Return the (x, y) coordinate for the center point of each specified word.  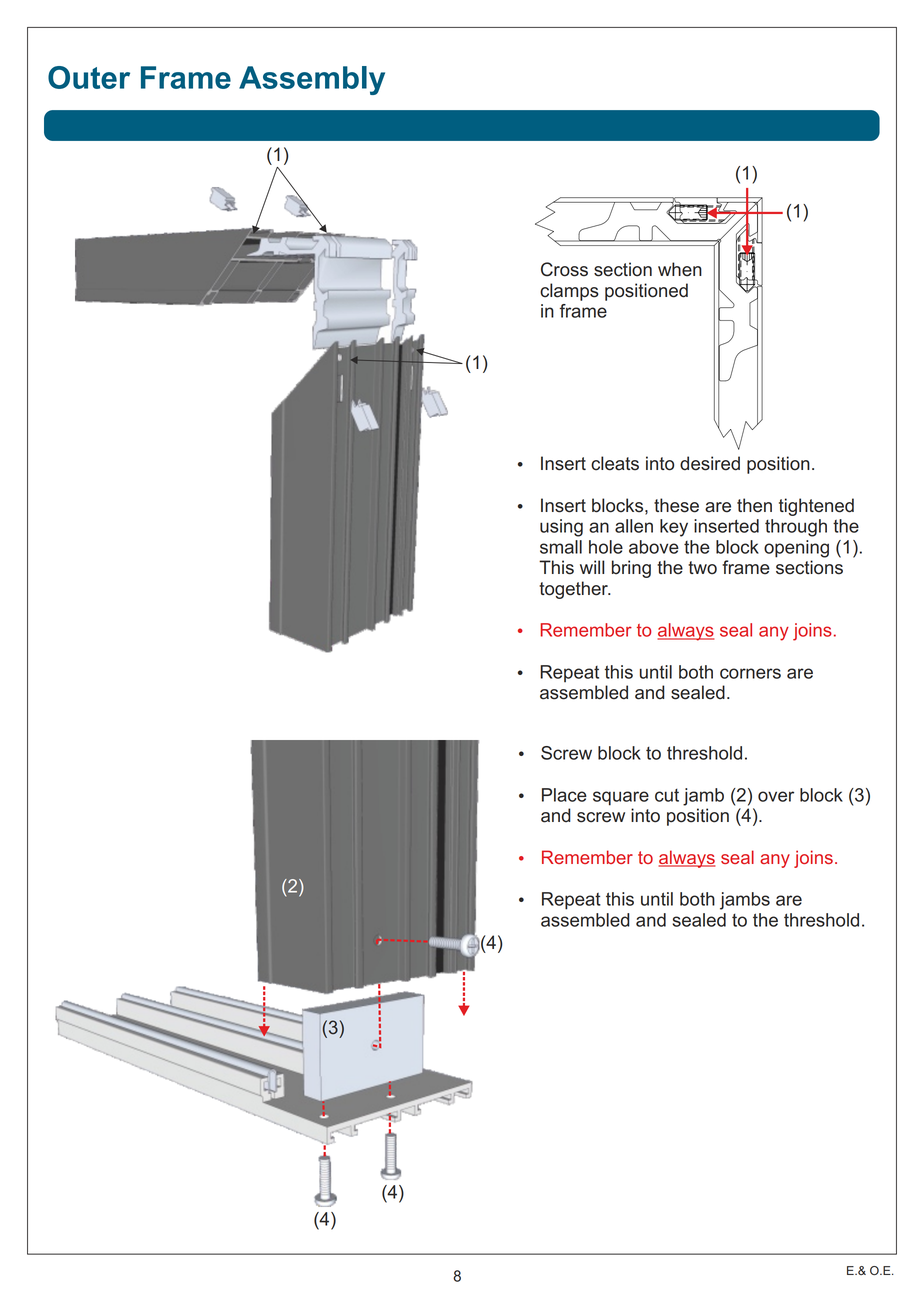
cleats (615, 463)
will (592, 567)
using (561, 528)
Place (564, 795)
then (754, 505)
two (702, 568)
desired (710, 463)
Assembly (312, 80)
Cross (564, 269)
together (574, 590)
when (680, 269)
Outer (89, 77)
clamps (569, 292)
